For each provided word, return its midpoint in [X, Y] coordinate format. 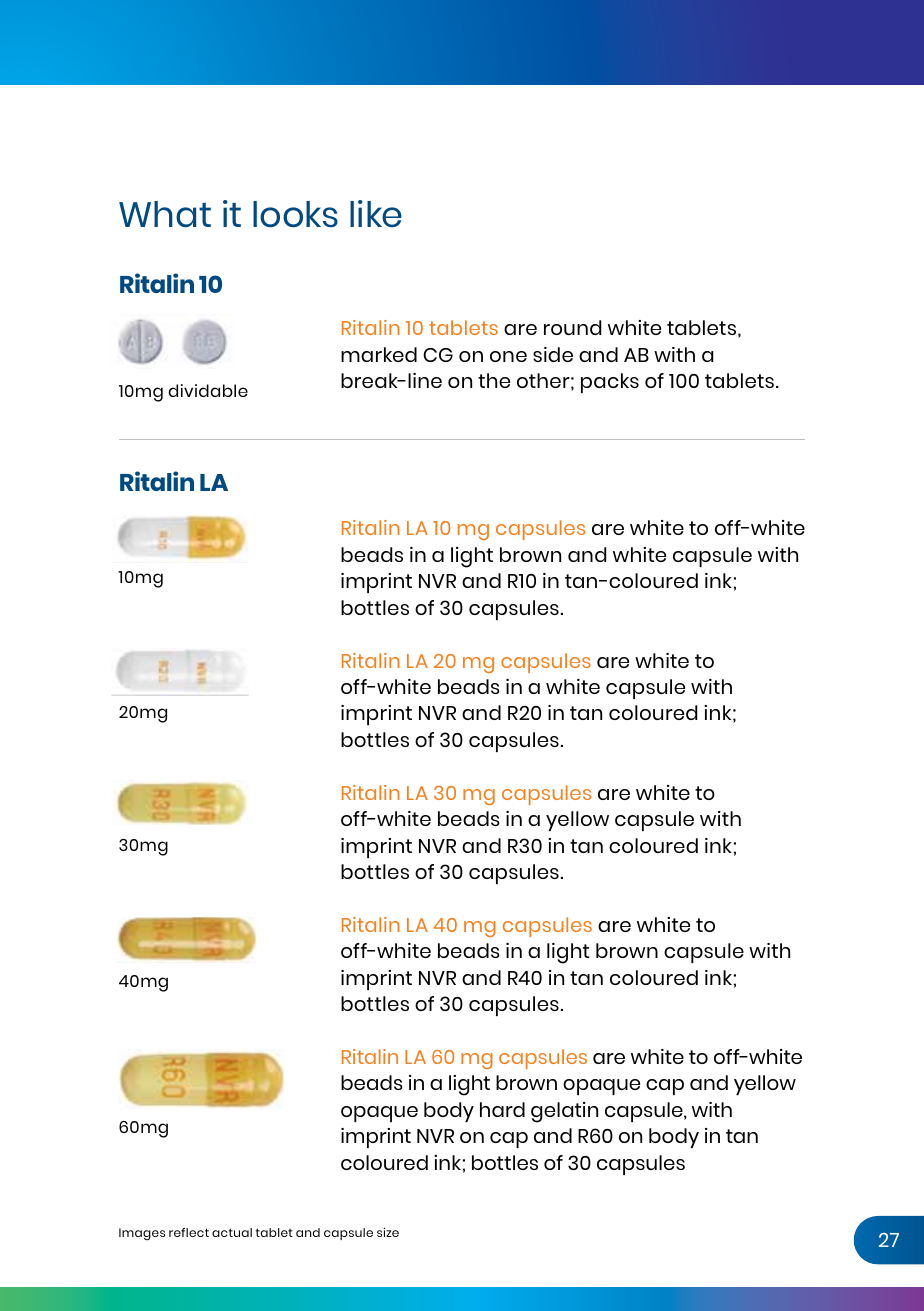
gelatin [564, 1112]
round [572, 327]
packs [610, 383]
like [376, 213]
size [388, 1232]
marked [379, 354]
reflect [189, 1232]
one [508, 356]
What [165, 214]
